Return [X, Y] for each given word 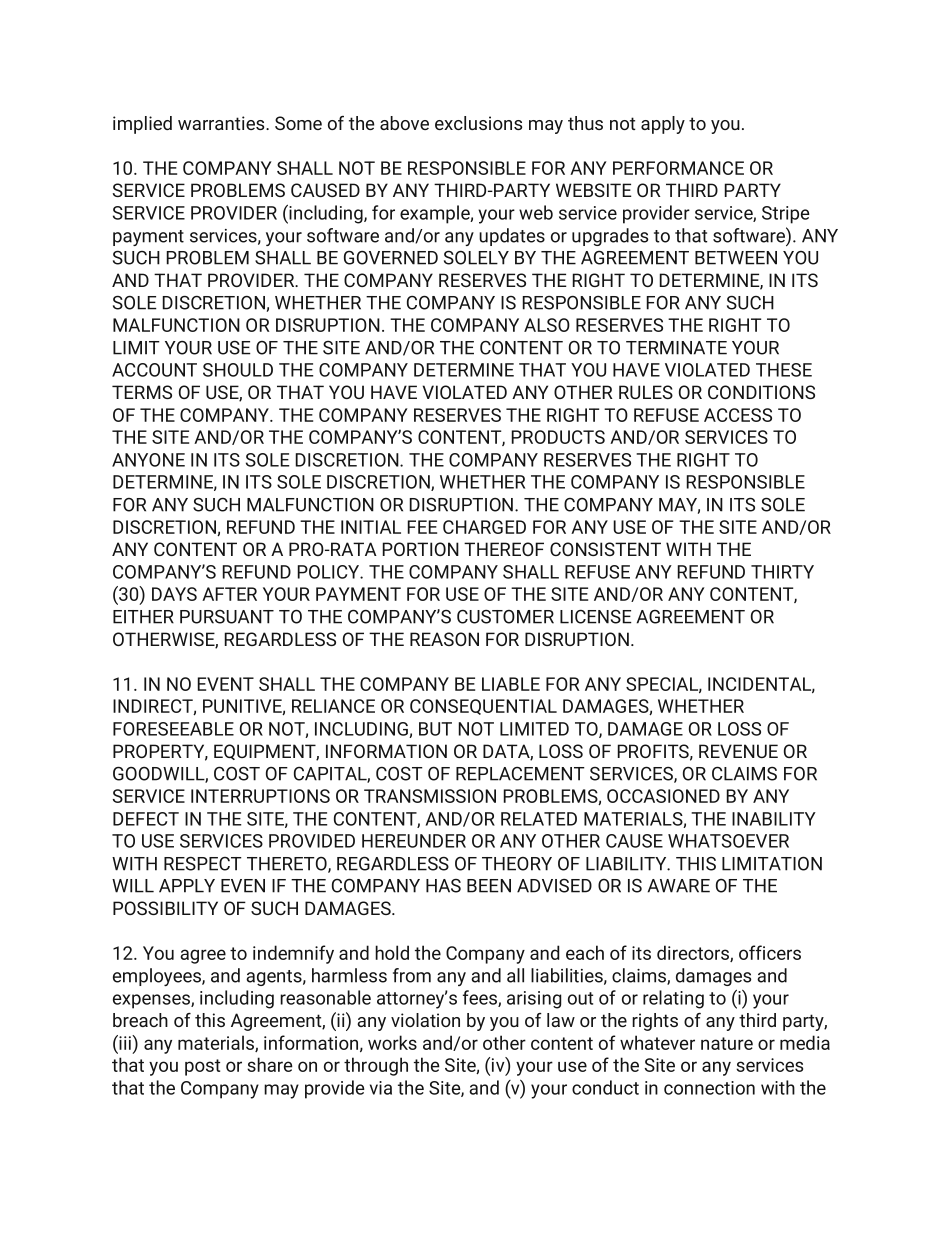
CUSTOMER [505, 617]
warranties [222, 123]
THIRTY [782, 572]
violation [425, 1020]
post [202, 1067]
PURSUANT [227, 617]
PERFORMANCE [678, 168]
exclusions [478, 123]
